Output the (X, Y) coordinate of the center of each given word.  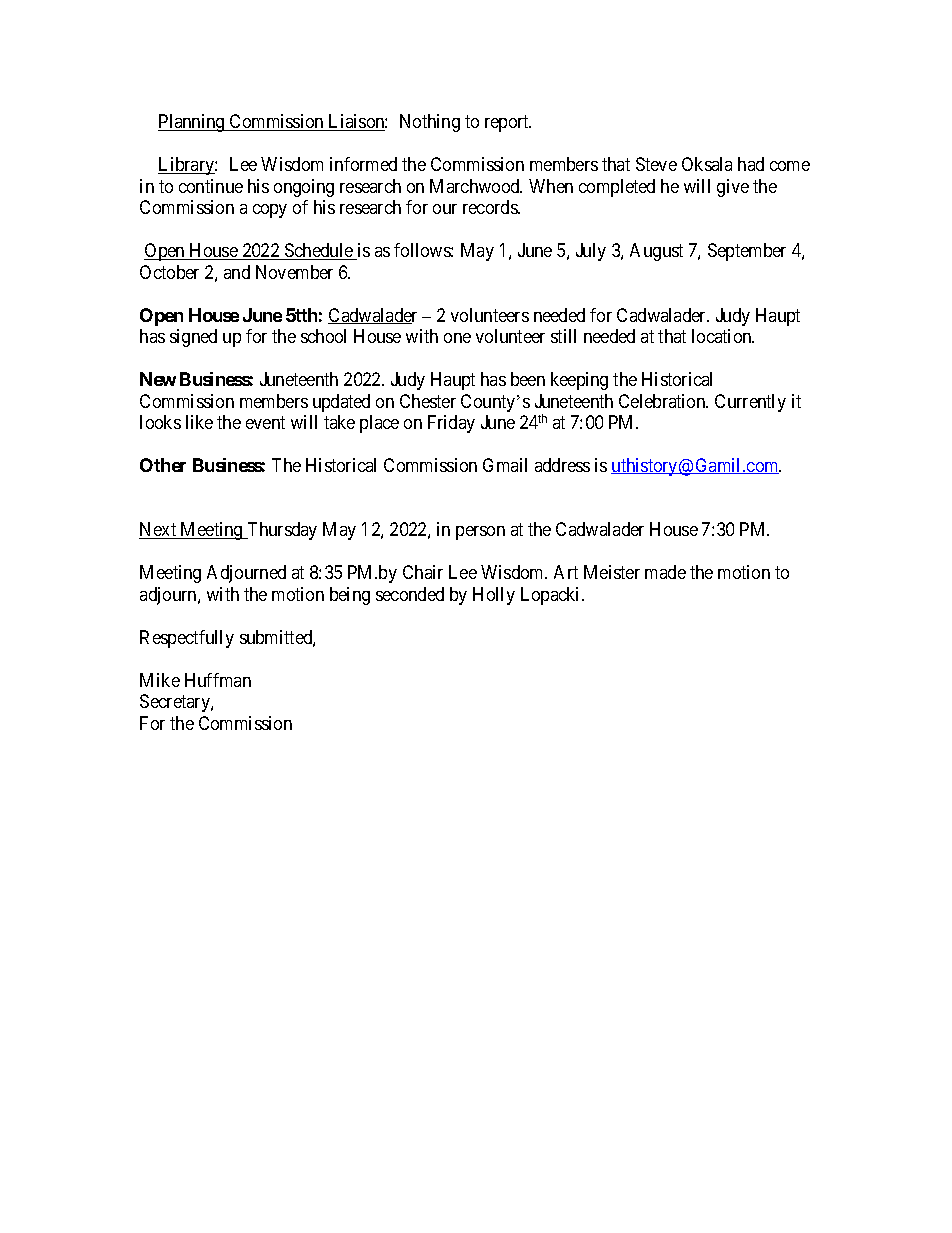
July (591, 252)
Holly (494, 596)
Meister (612, 572)
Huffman (218, 680)
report (508, 123)
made (665, 572)
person (480, 533)
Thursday (281, 531)
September (747, 252)
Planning (192, 123)
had (751, 164)
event (265, 422)
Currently (750, 403)
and (237, 272)
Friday (451, 424)
